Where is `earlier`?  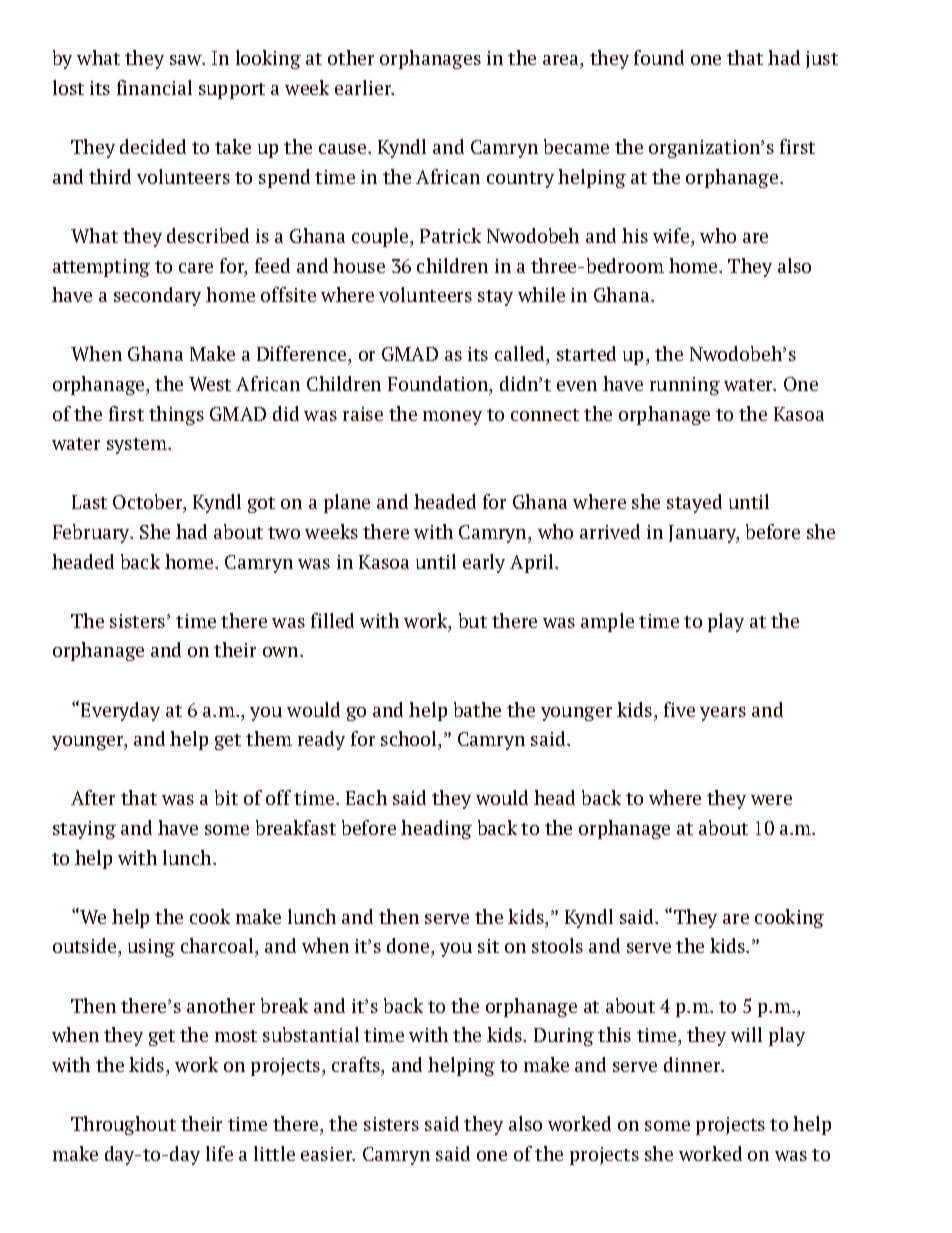 earlier is located at coordinates (364, 87).
